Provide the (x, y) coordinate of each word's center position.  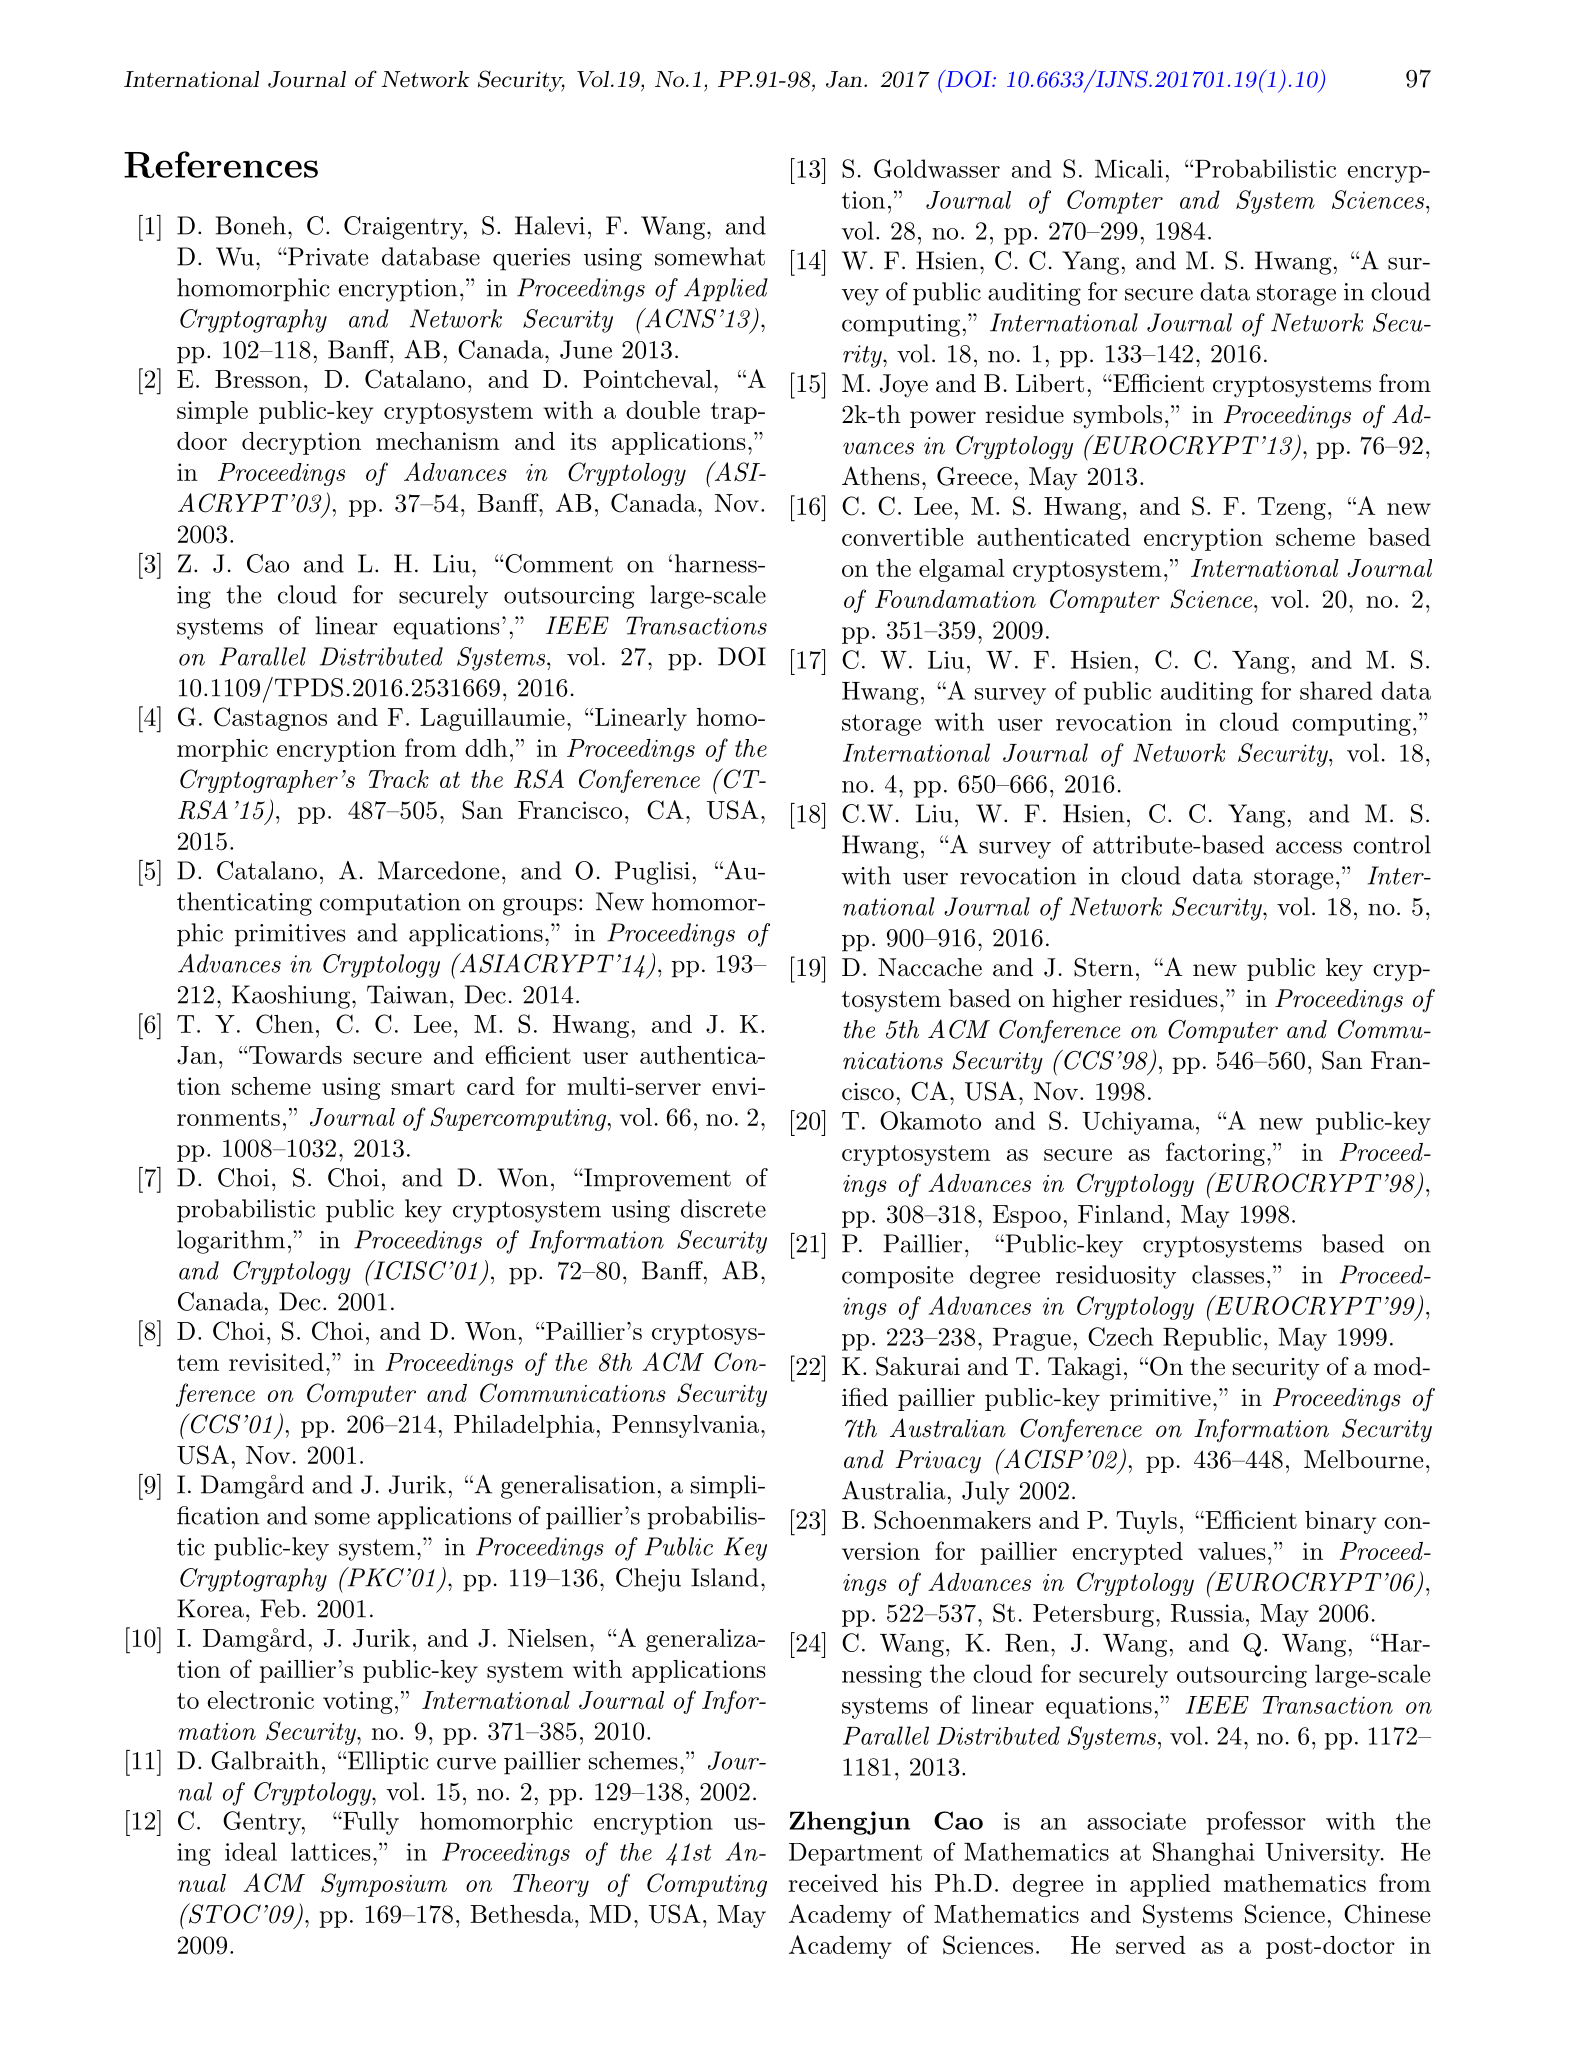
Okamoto (930, 1120)
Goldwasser (937, 168)
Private (327, 256)
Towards (295, 1055)
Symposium (384, 1885)
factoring (1215, 1154)
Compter (1115, 202)
